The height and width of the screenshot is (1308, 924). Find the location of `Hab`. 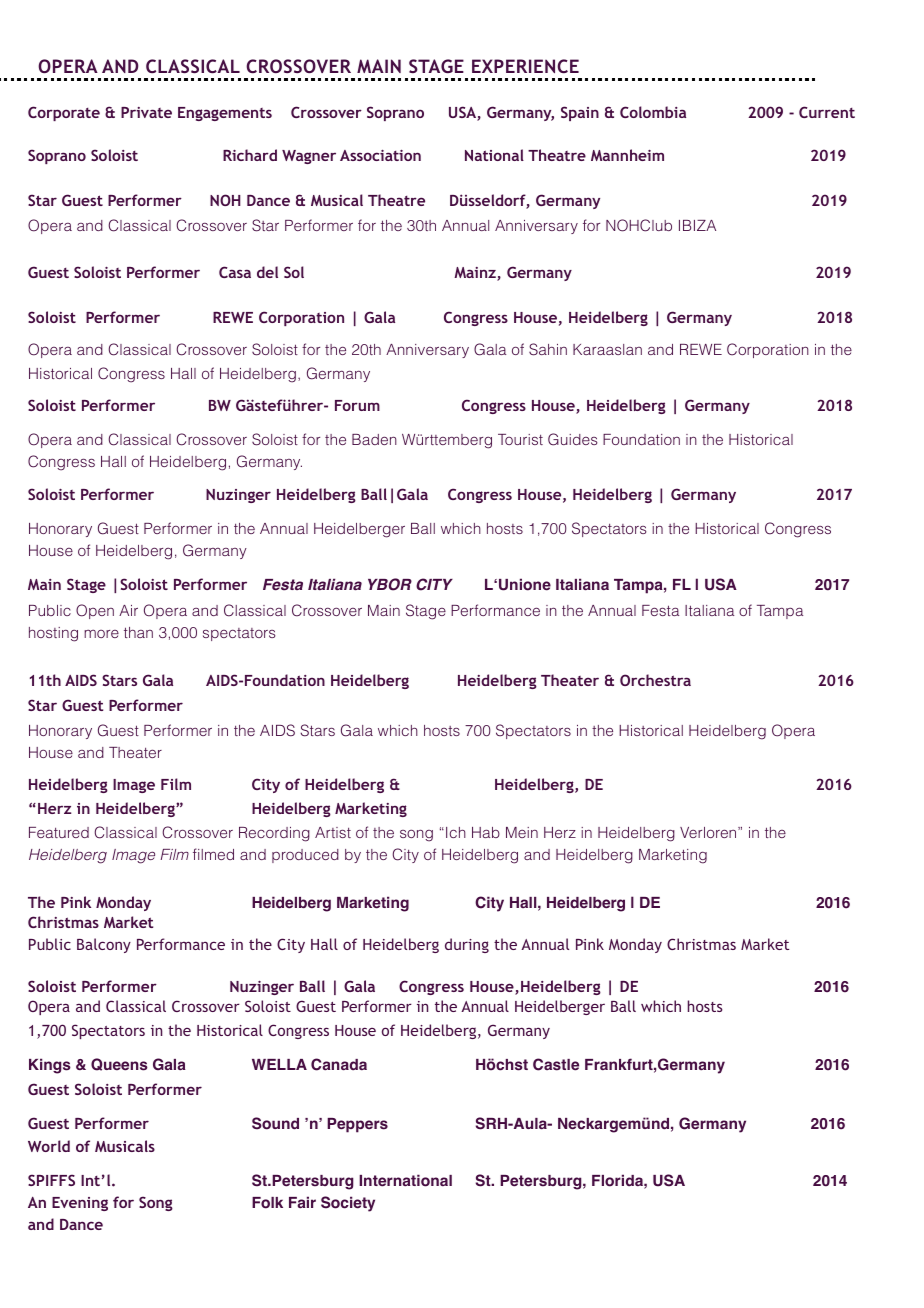

Hab is located at coordinates (486, 832).
